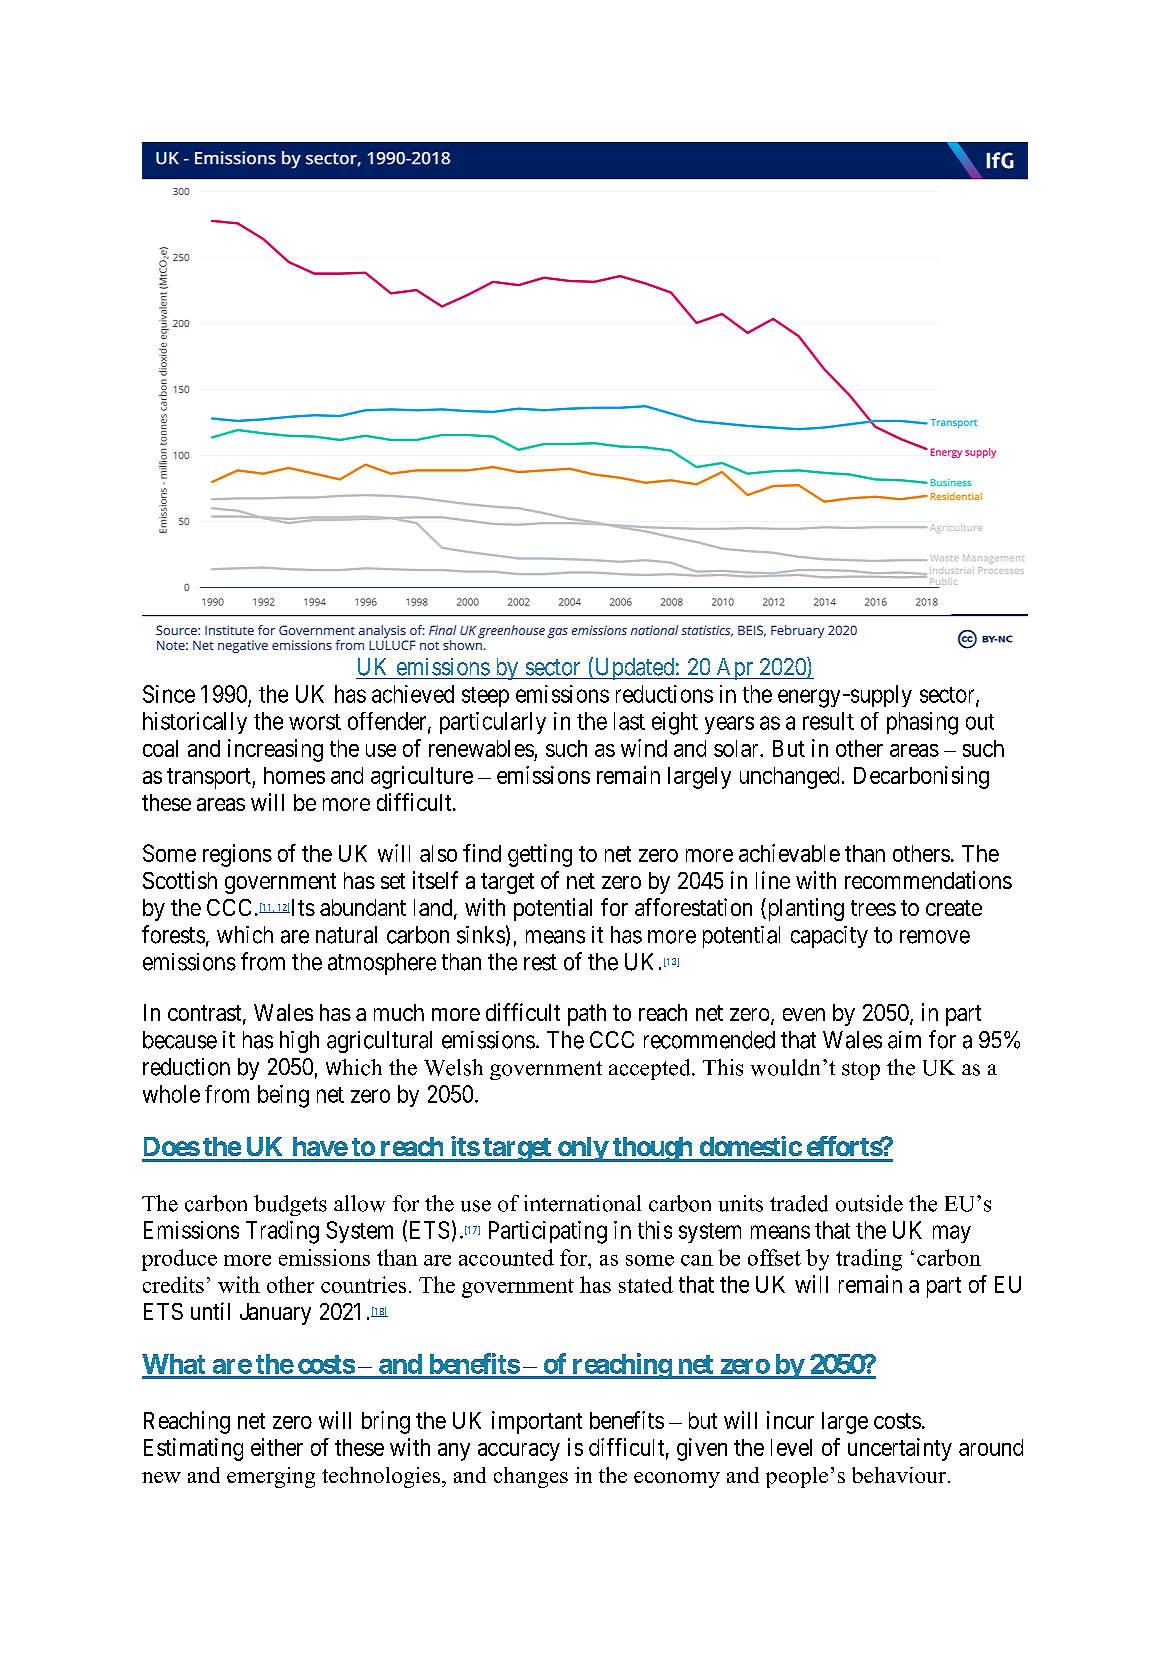 The height and width of the screenshot is (1656, 1170). What do you see at coordinates (900, 1449) in the screenshot?
I see `uncertainty` at bounding box center [900, 1449].
